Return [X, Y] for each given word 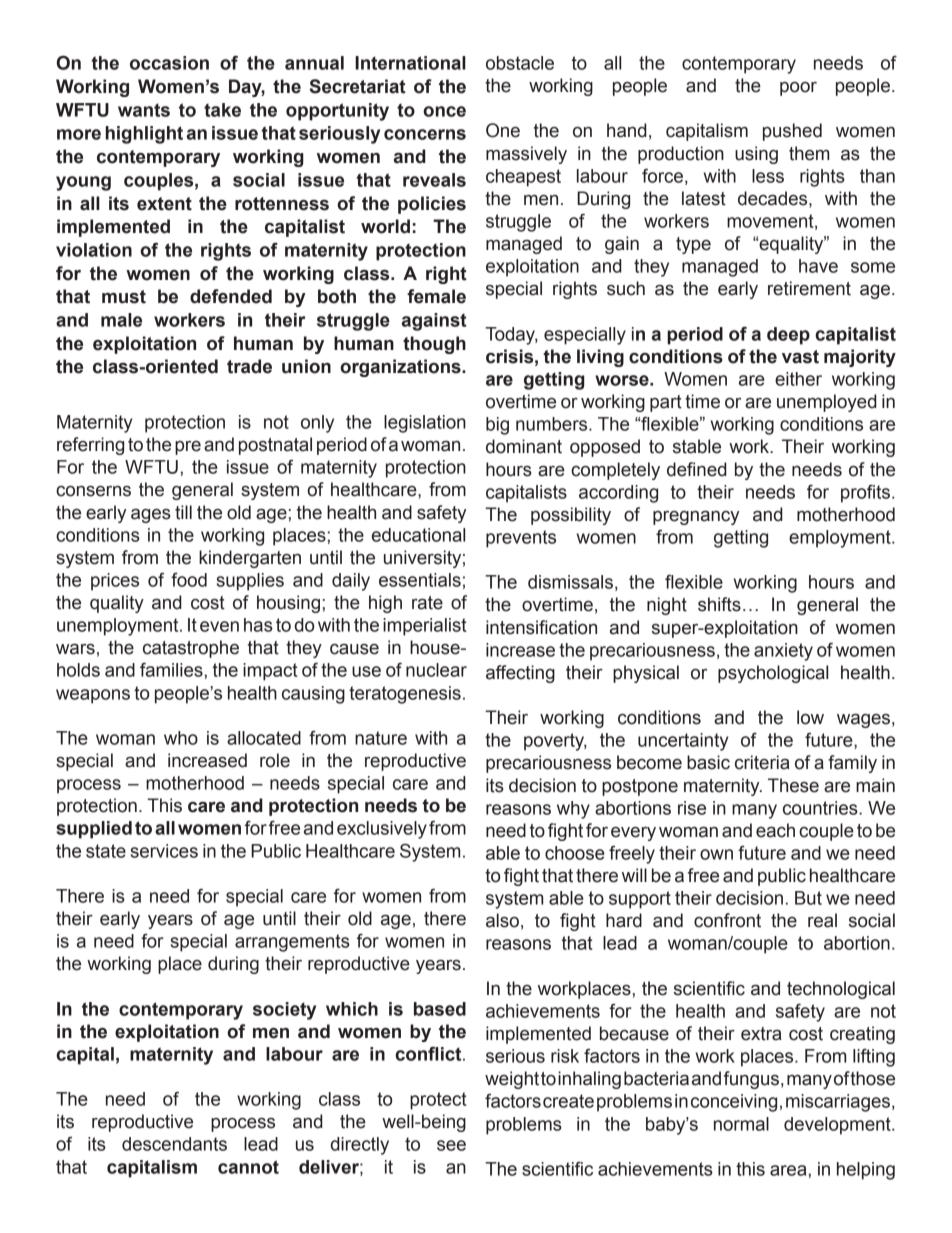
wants [144, 110]
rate [427, 603]
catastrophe [191, 649]
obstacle [520, 63]
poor [798, 89]
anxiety [783, 652]
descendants [174, 1144]
